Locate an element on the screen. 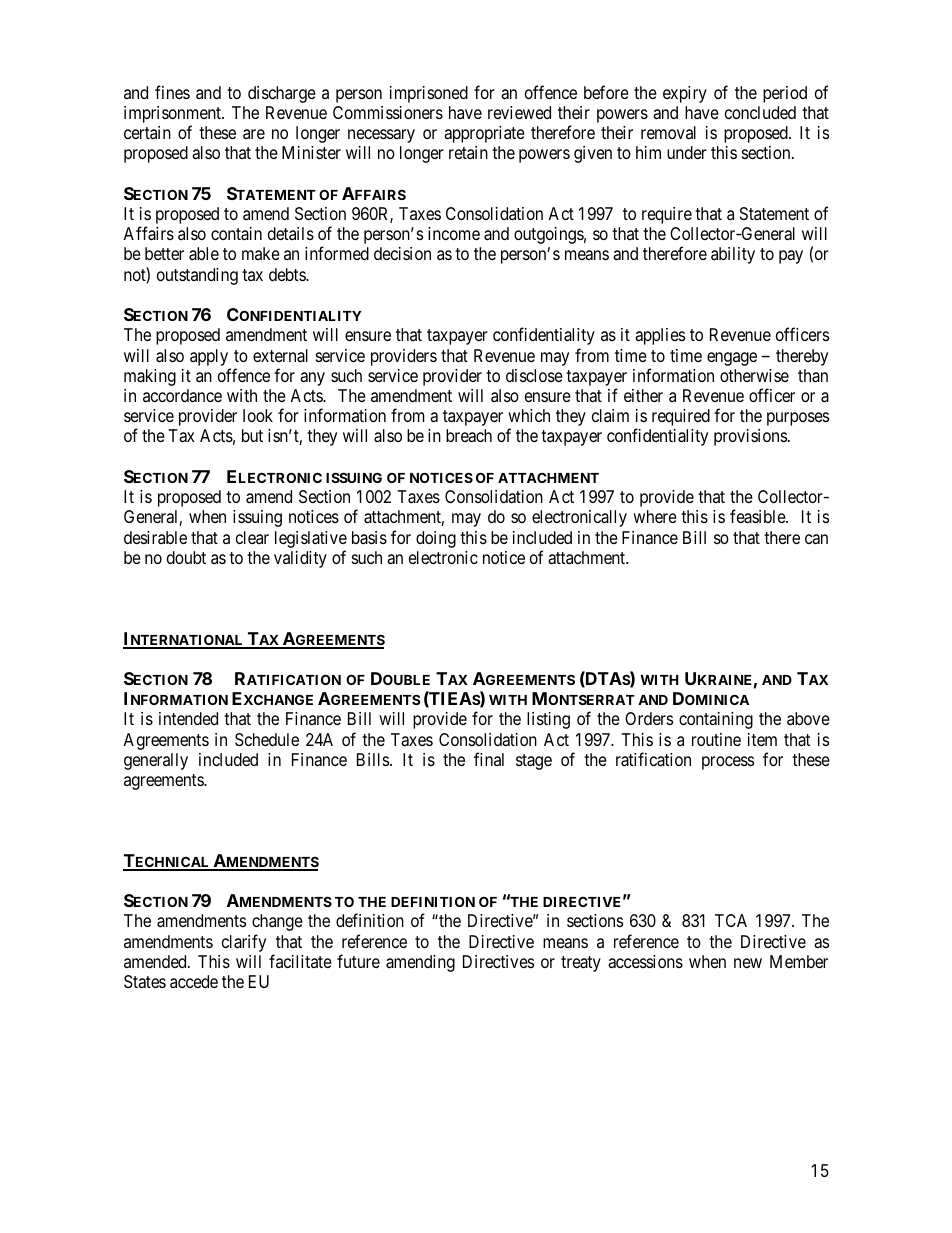 This screenshot has height=1233, width=952. disclose is located at coordinates (534, 375).
